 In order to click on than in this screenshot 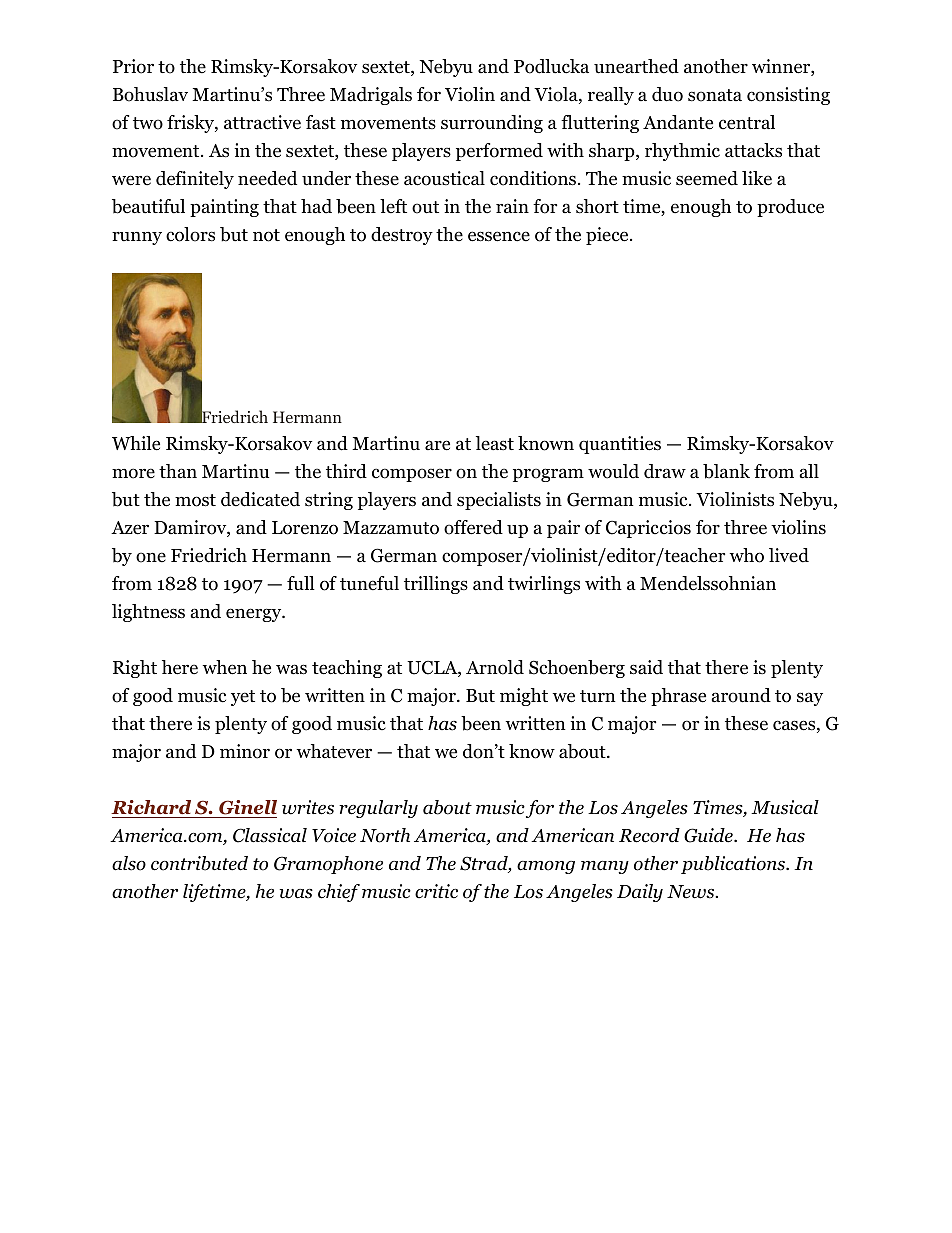, I will do `click(178, 471)`.
